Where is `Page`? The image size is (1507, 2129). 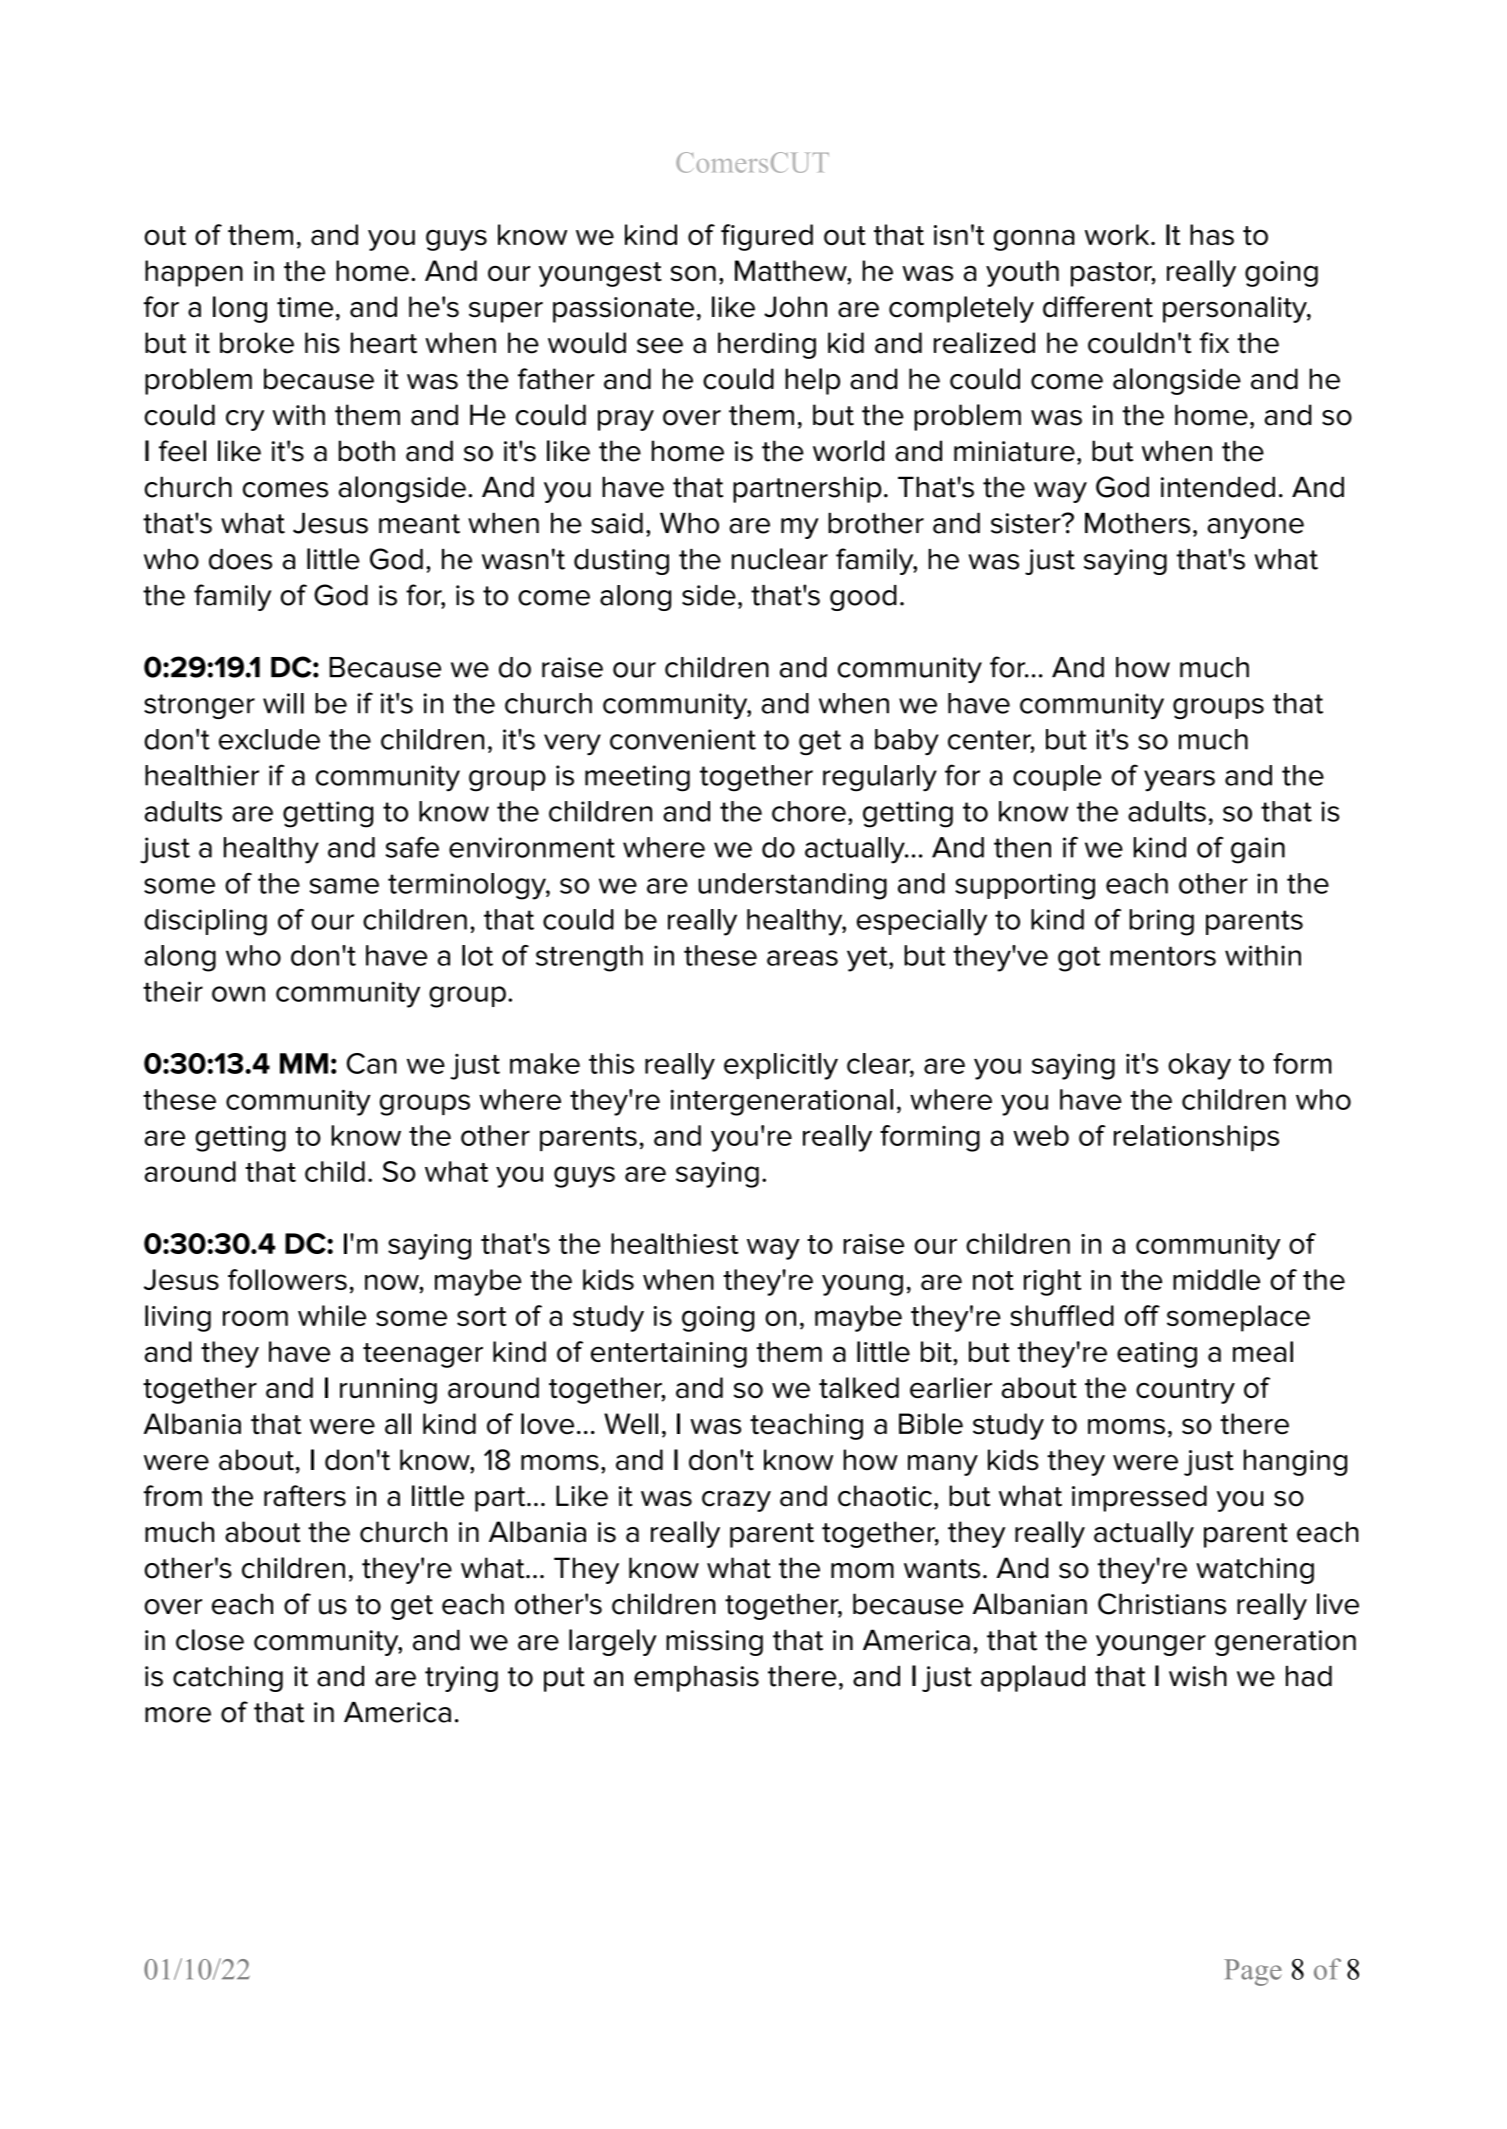
Page is located at coordinates (1253, 1972).
